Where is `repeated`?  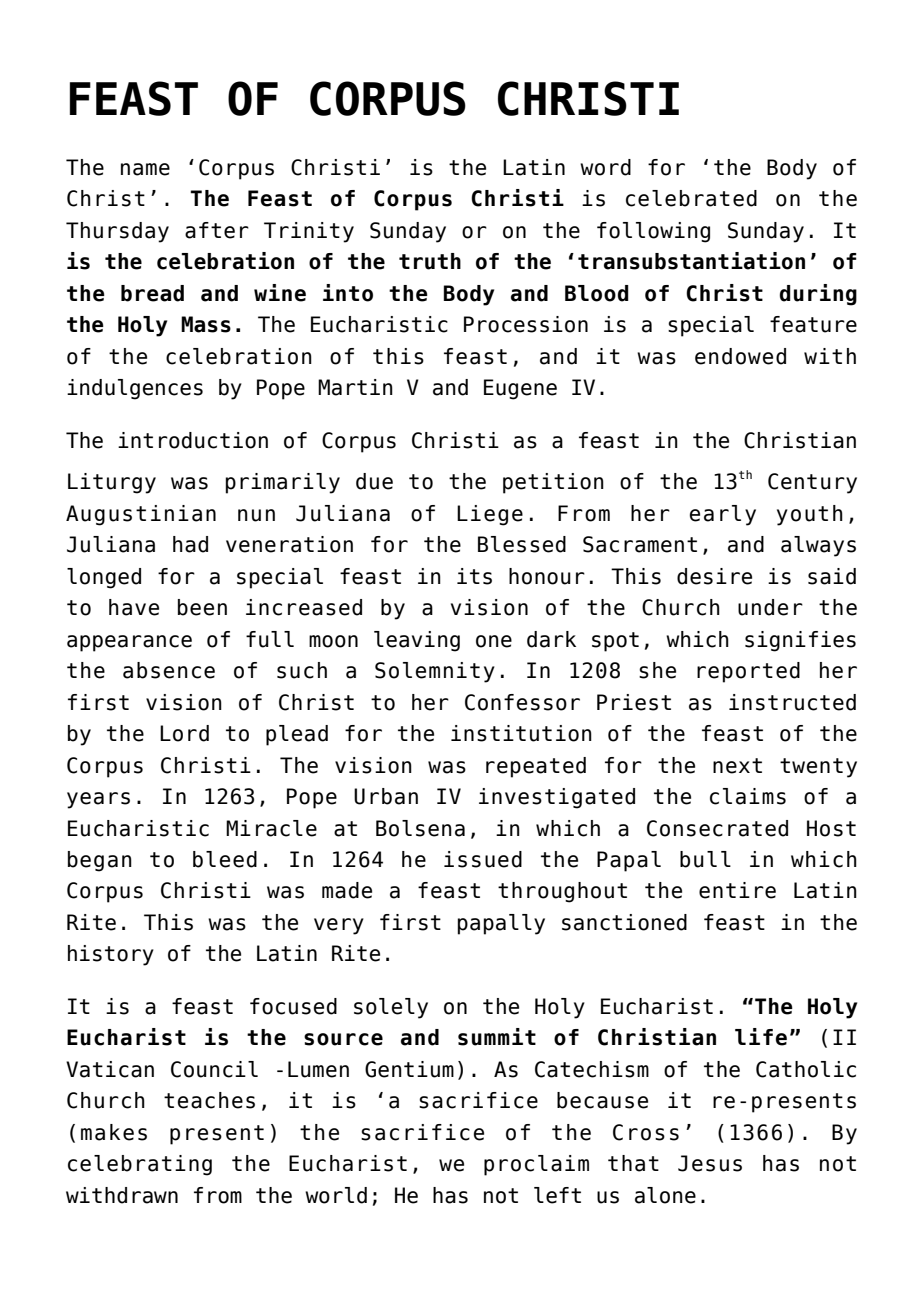 repeated is located at coordinates (536, 767).
